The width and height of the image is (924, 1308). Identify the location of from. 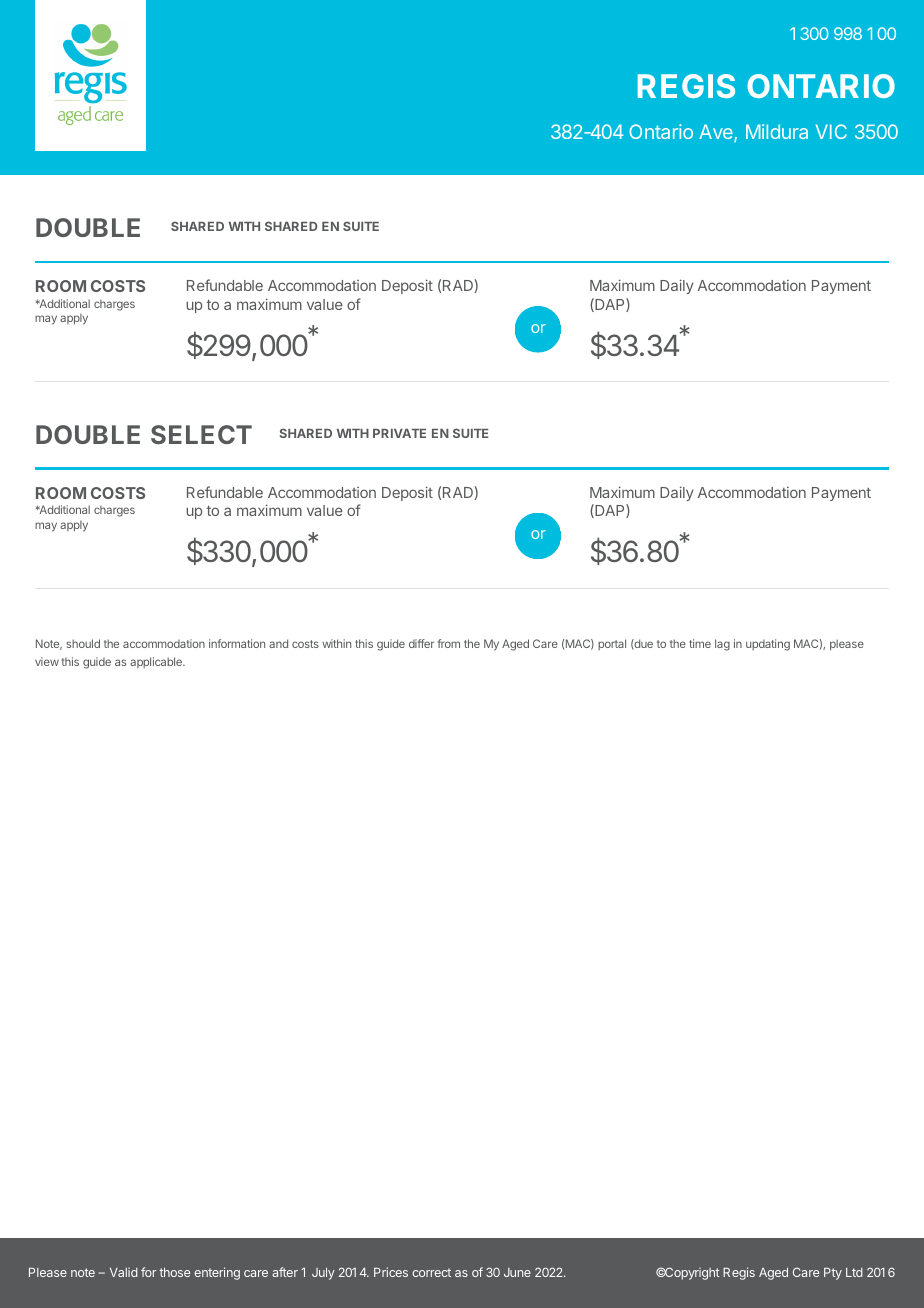
(448, 643).
